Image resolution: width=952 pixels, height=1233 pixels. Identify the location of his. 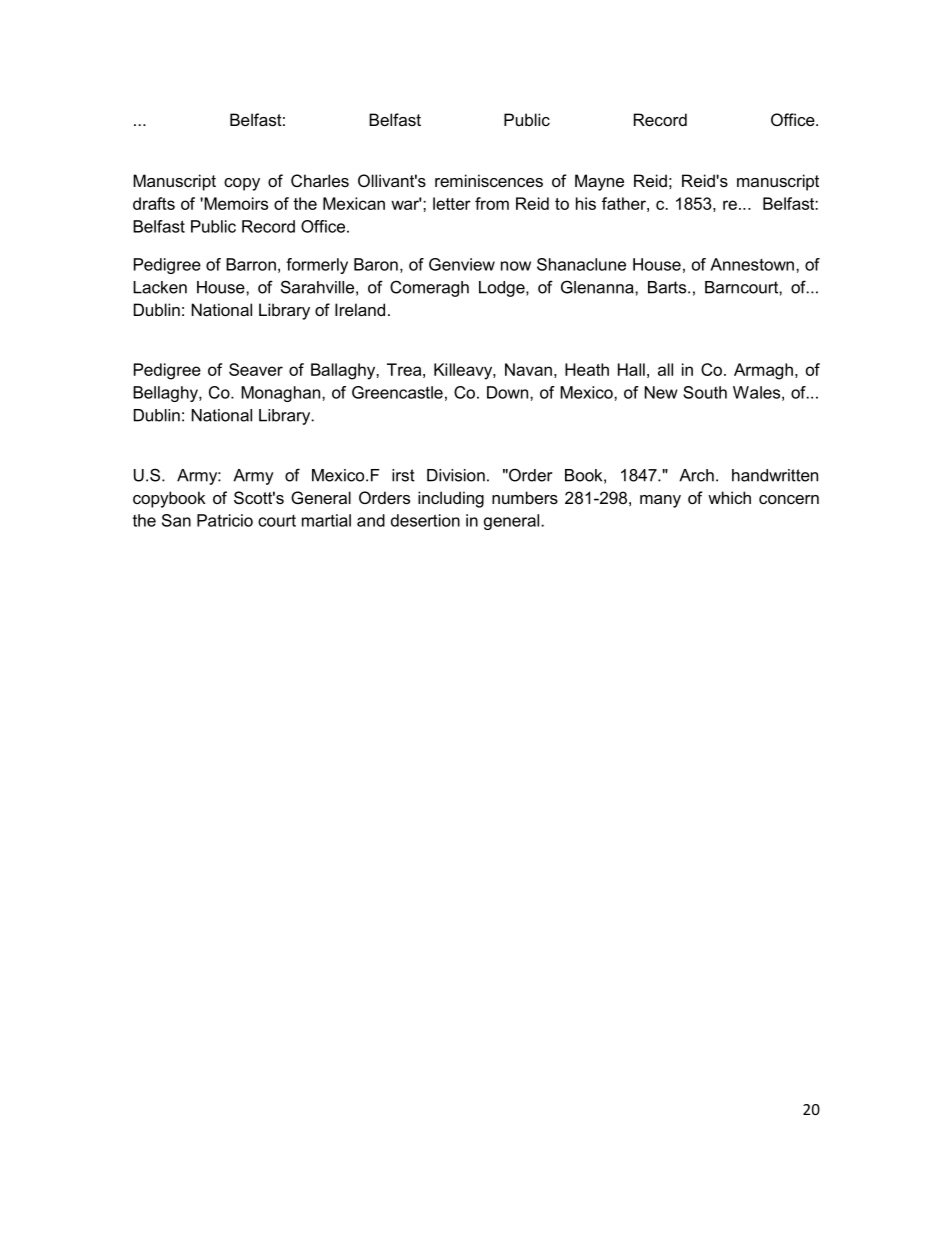
(586, 203).
